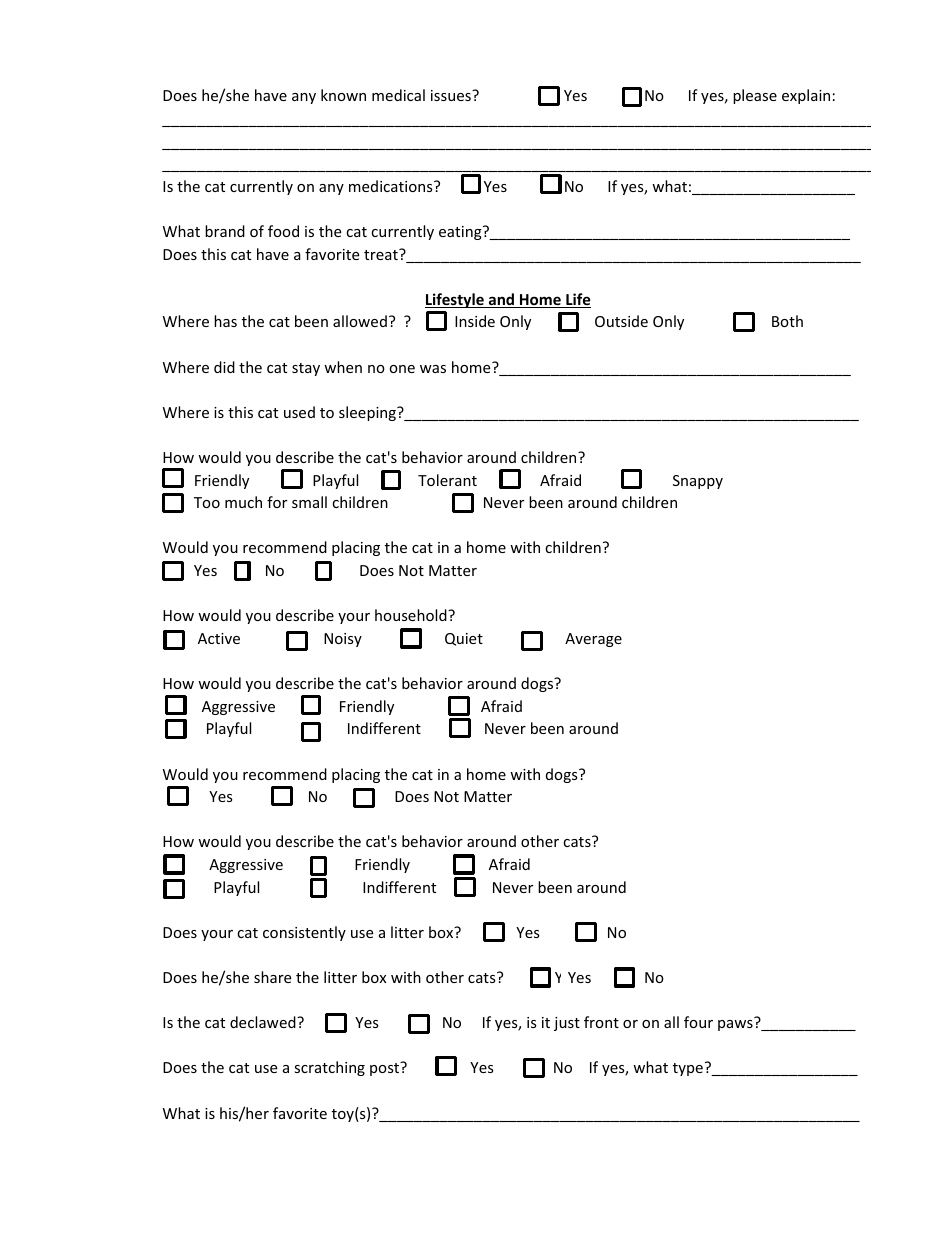 The height and width of the image is (1233, 952). What do you see at coordinates (593, 640) in the image?
I see `Average` at bounding box center [593, 640].
